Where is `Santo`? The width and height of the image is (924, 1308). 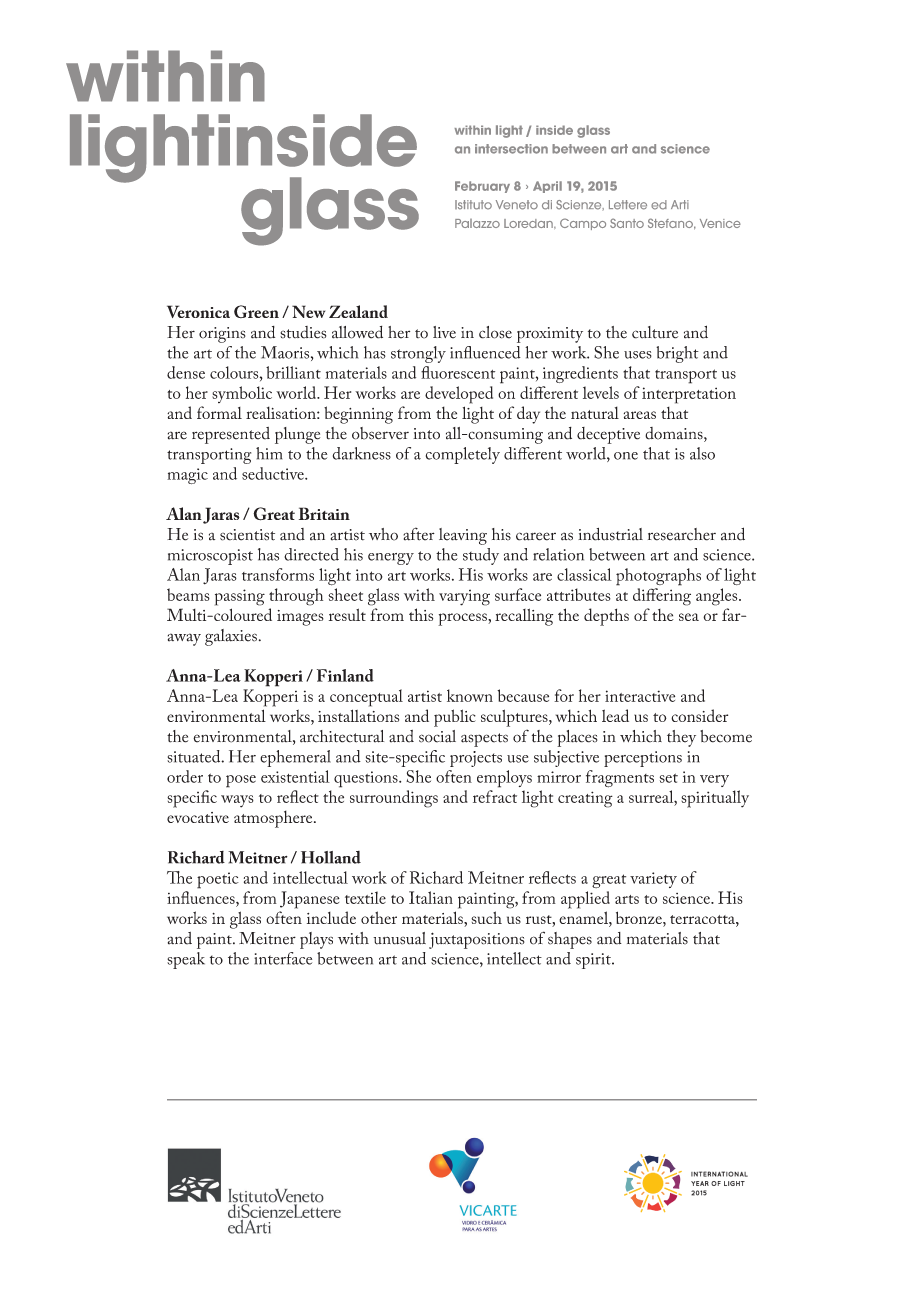 Santo is located at coordinates (627, 223).
